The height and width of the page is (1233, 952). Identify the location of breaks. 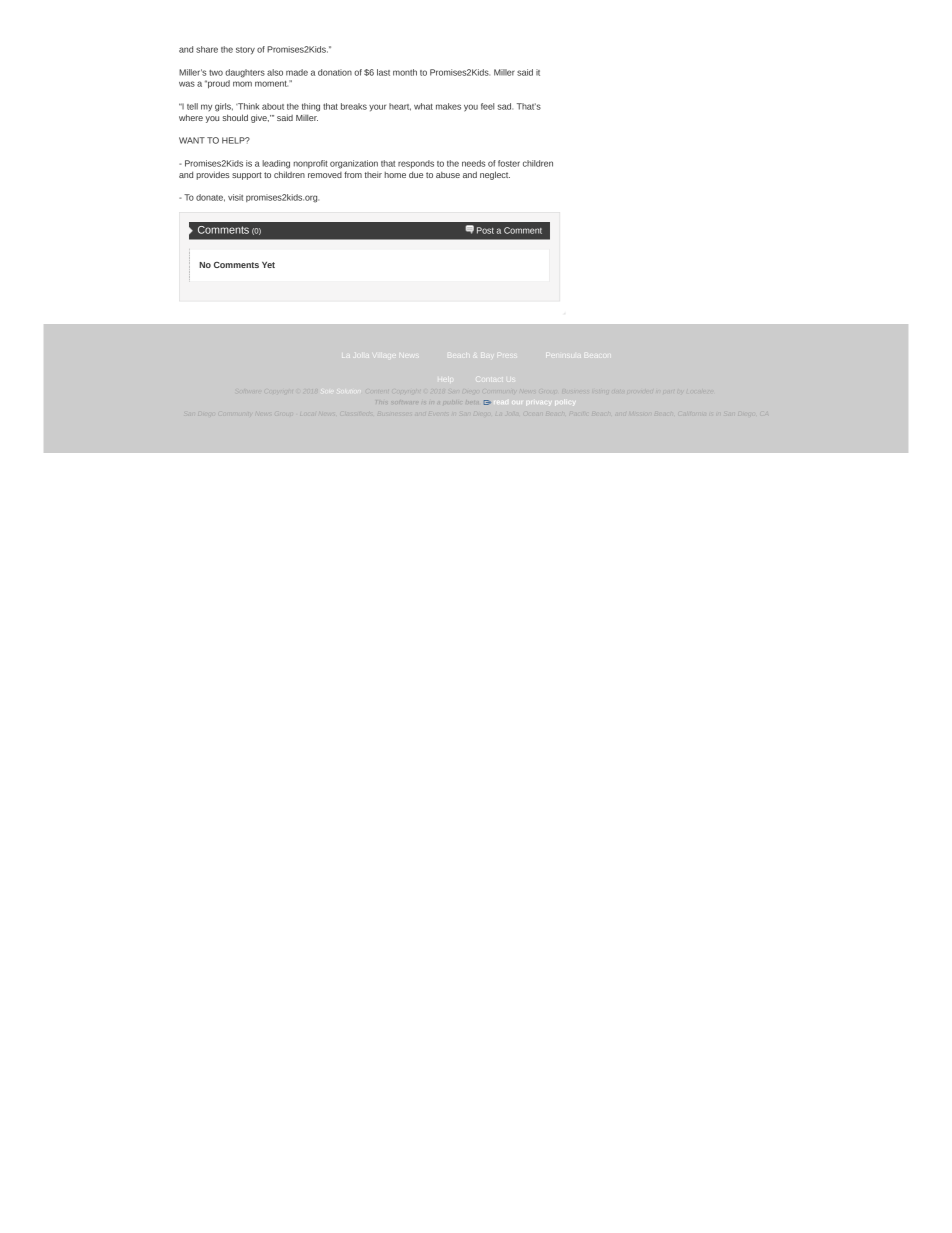
(354, 106).
